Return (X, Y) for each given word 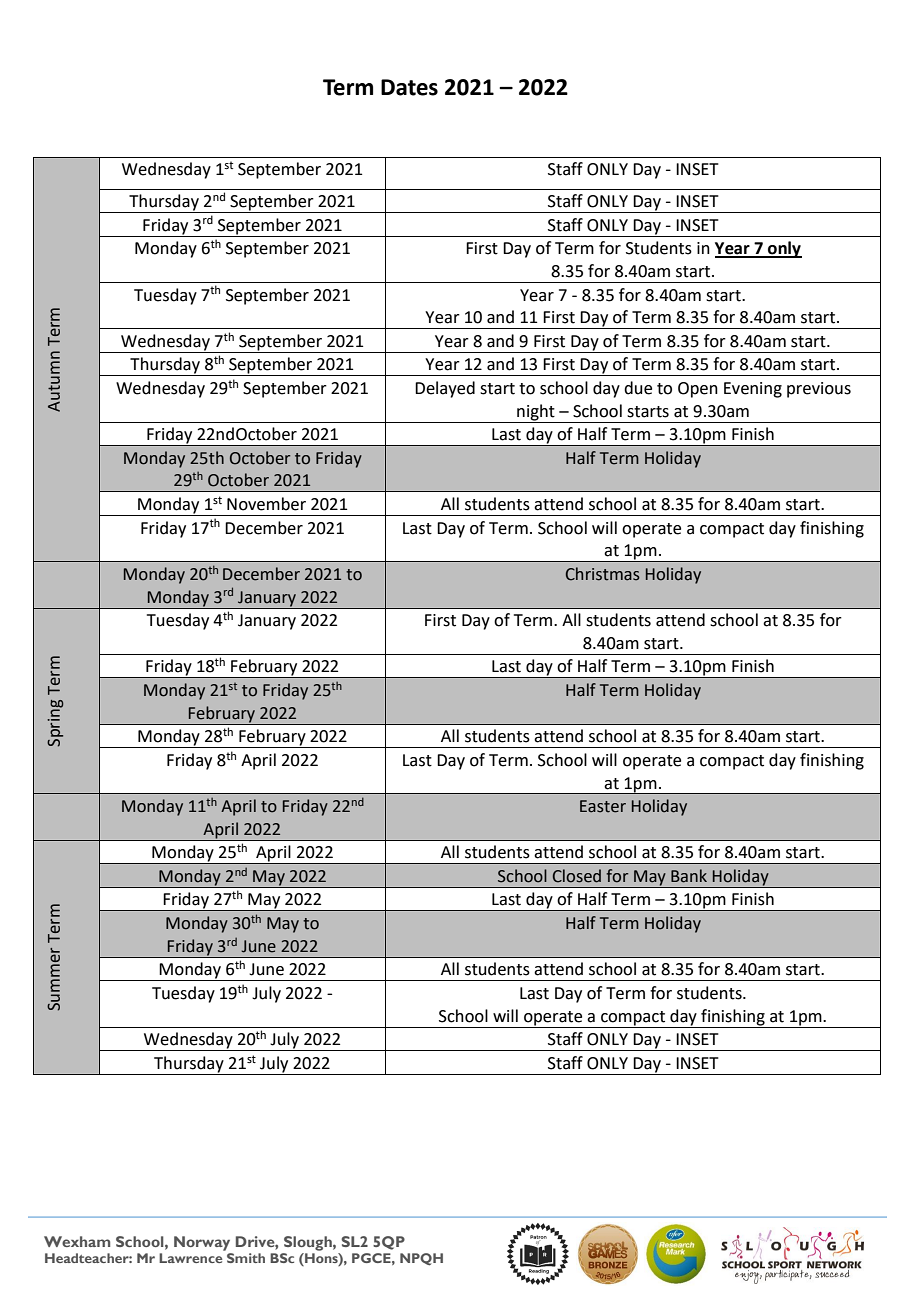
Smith (246, 1258)
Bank (689, 876)
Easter (603, 806)
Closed (577, 876)
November (266, 504)
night (536, 412)
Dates (409, 87)
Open (698, 390)
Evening (753, 390)
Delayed (445, 389)
